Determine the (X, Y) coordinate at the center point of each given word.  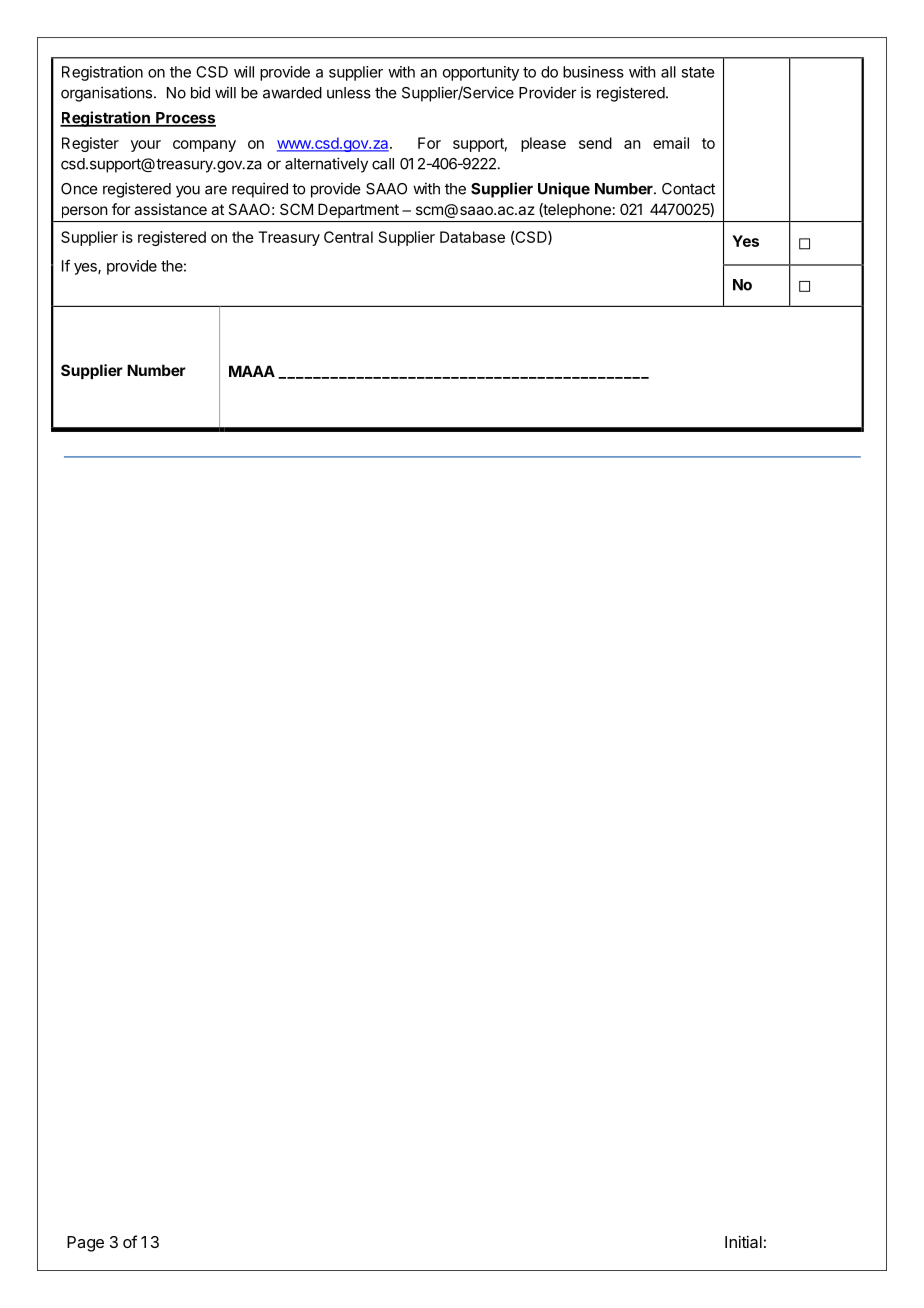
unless (349, 93)
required (260, 190)
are (216, 190)
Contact (688, 189)
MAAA (252, 371)
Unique (564, 190)
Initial (743, 1241)
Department (358, 210)
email (671, 143)
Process (185, 119)
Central (348, 237)
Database (472, 237)
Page (85, 1244)
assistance (170, 209)
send (595, 143)
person (84, 212)
